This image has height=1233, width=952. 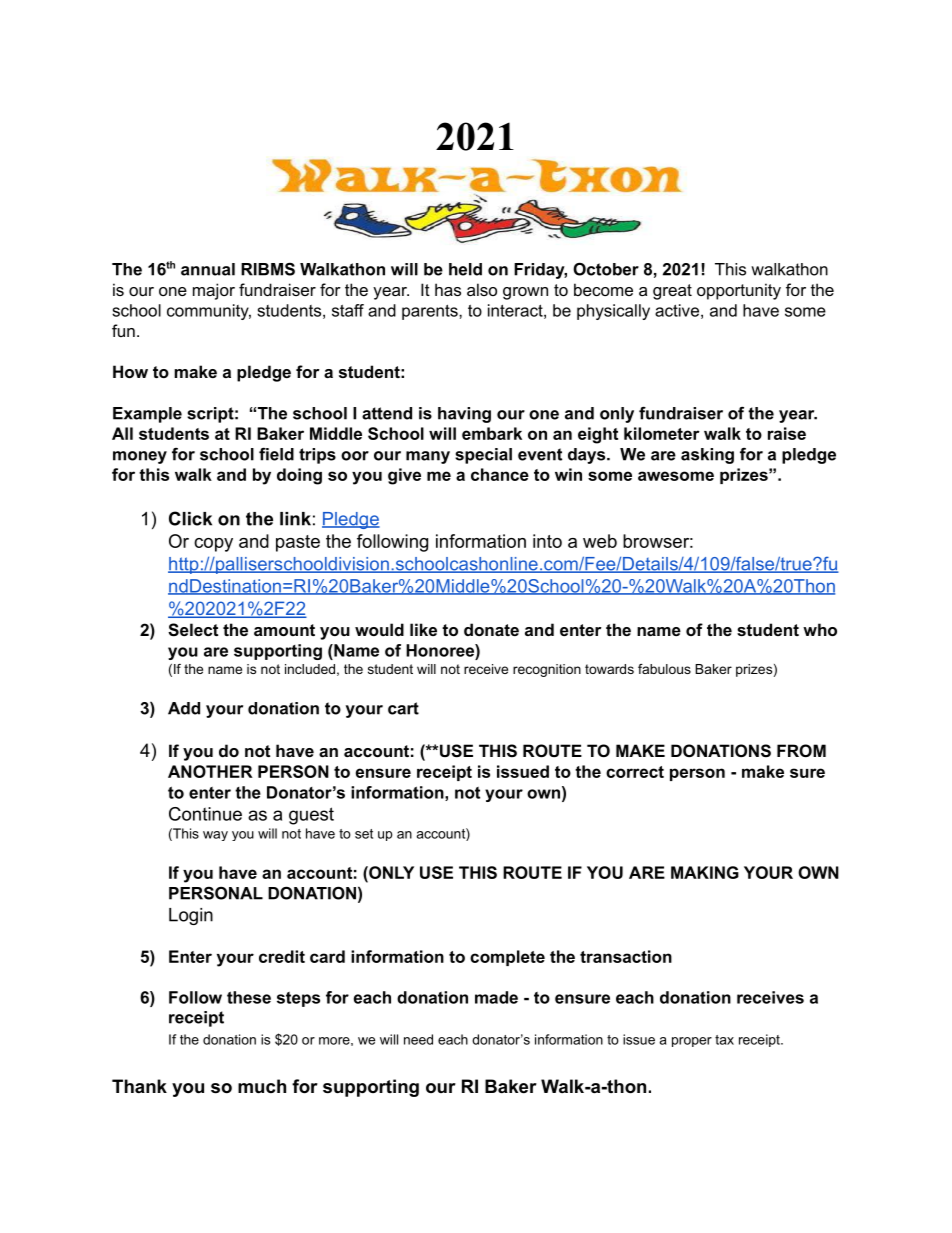 What do you see at coordinates (214, 291) in the image?
I see `major` at bounding box center [214, 291].
